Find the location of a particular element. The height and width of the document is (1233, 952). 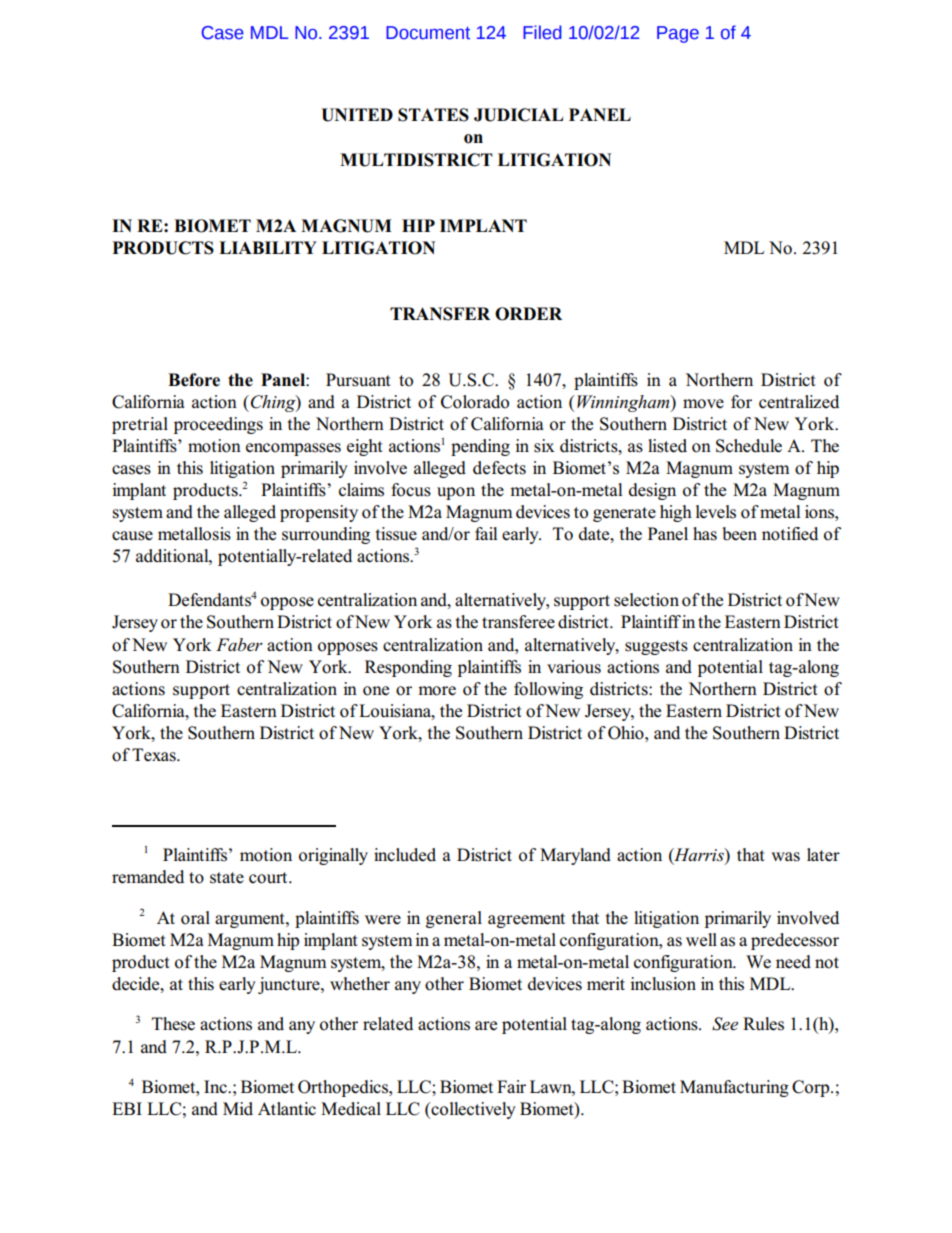

Faber is located at coordinates (239, 644).
